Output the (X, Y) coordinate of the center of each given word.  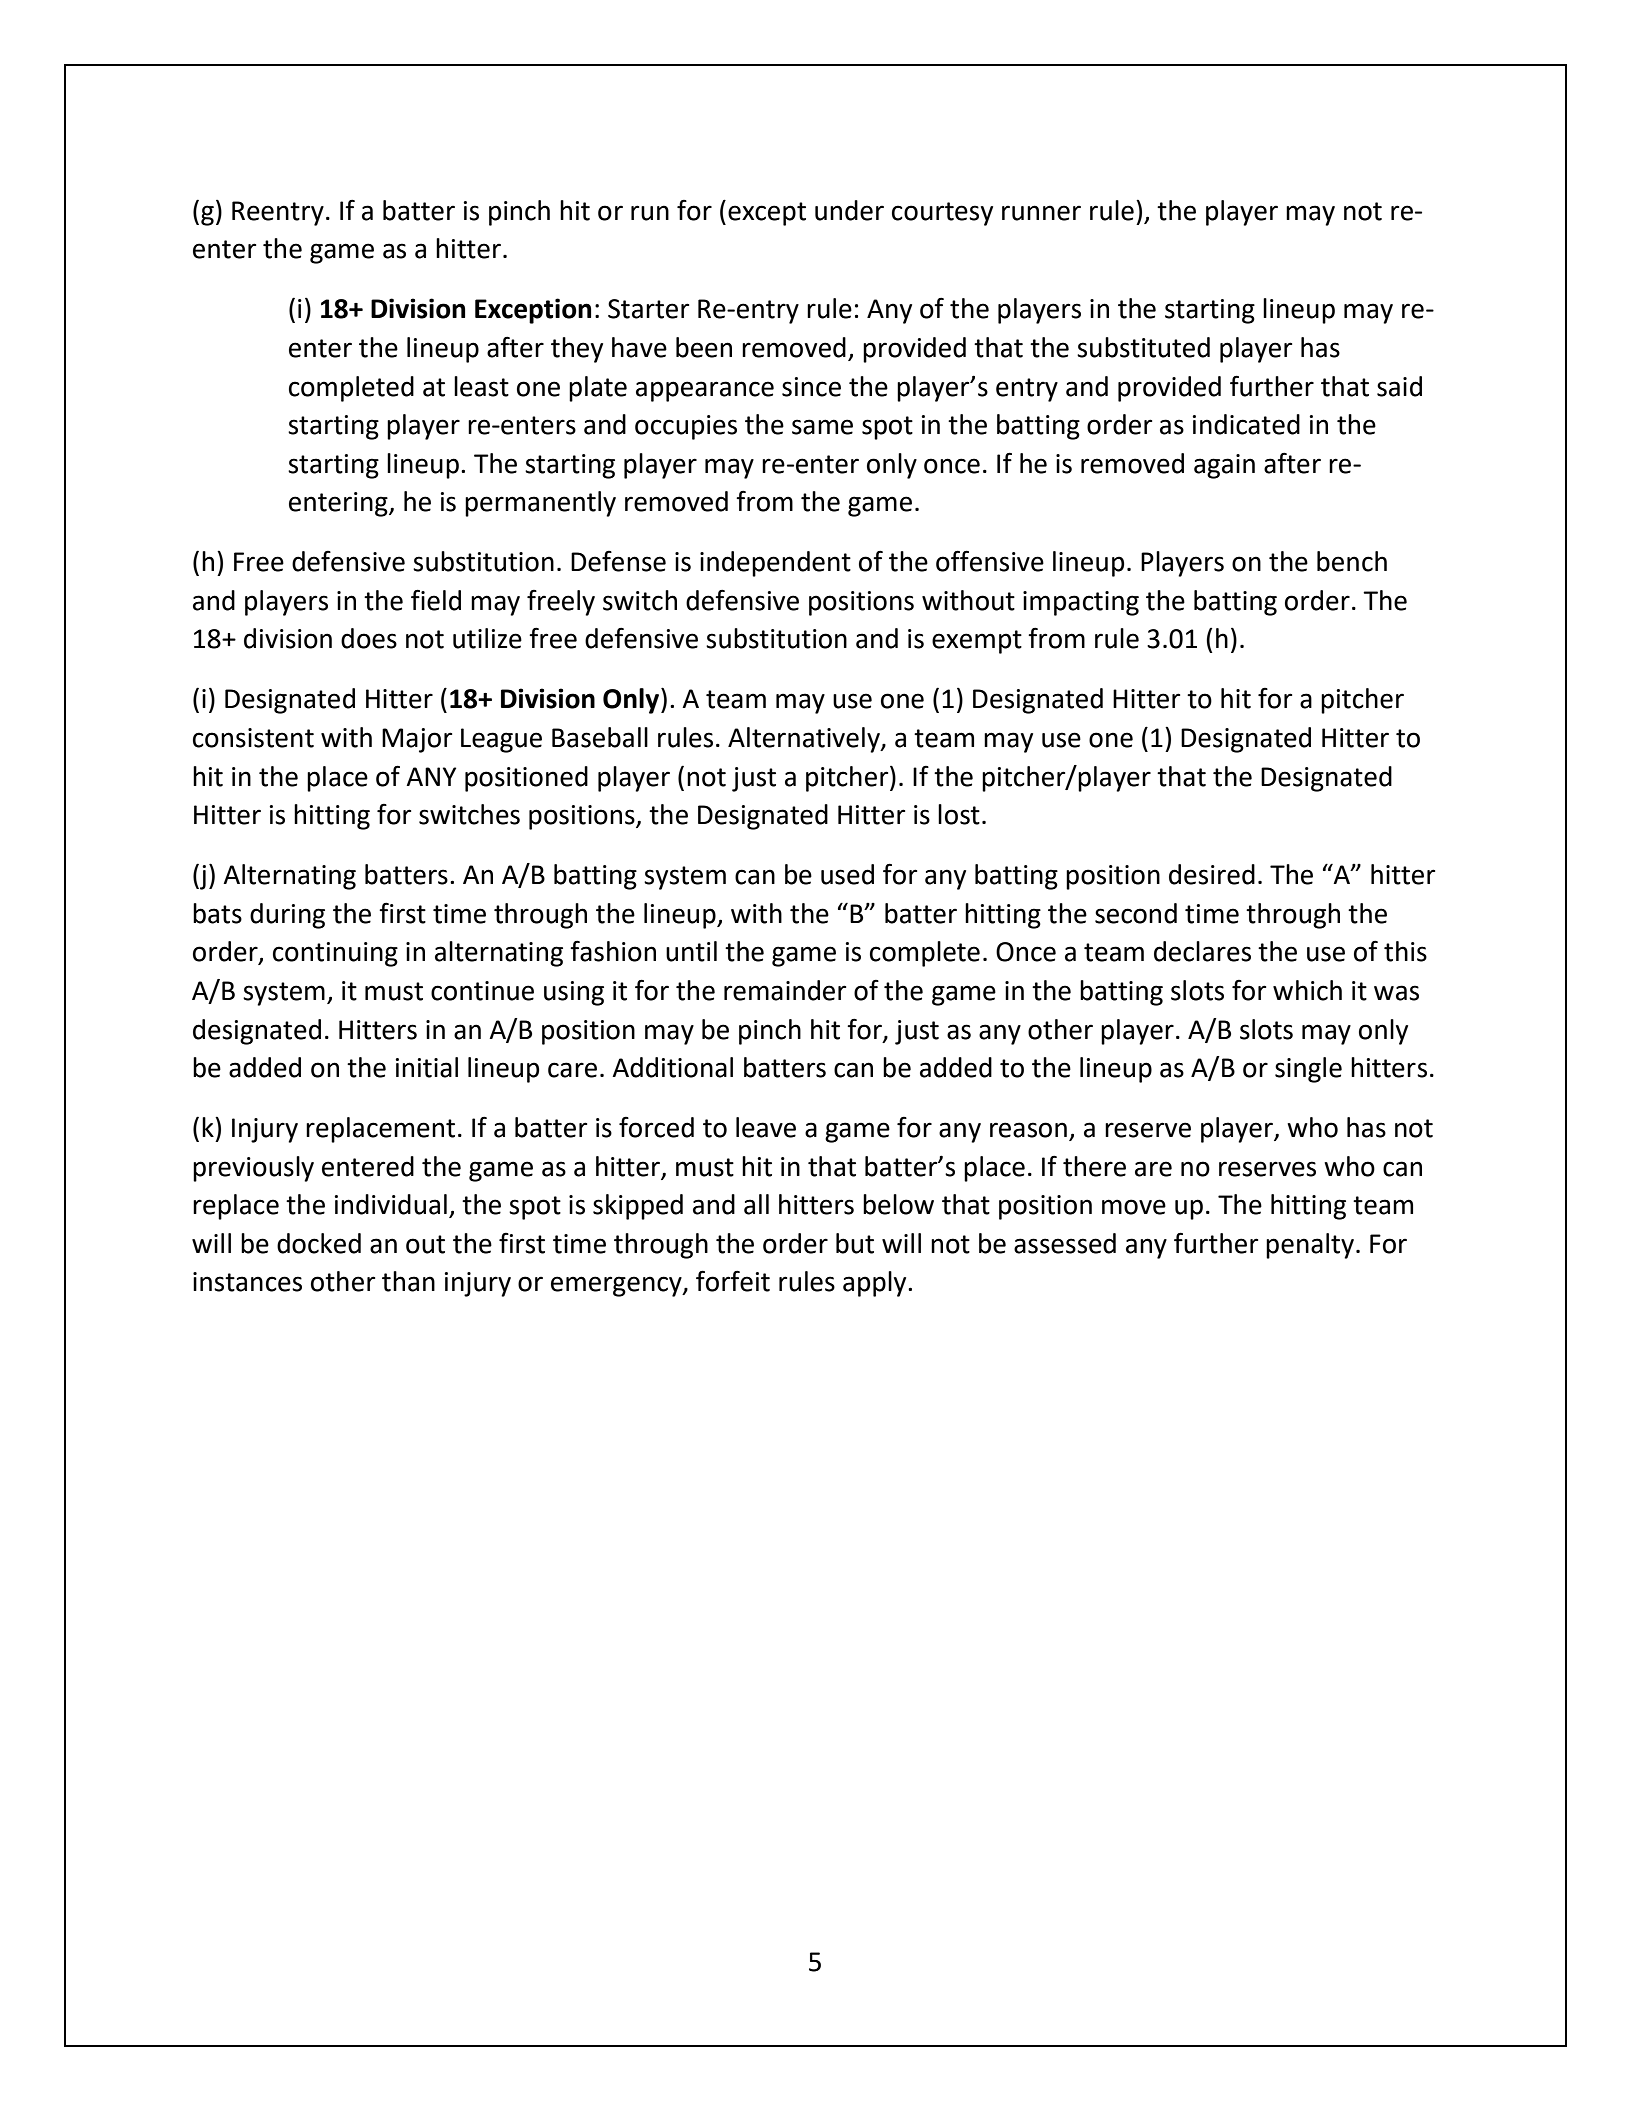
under (849, 210)
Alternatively (805, 740)
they (577, 350)
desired (1212, 874)
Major (417, 740)
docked (319, 1243)
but (855, 1243)
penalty (1310, 1246)
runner (1041, 213)
